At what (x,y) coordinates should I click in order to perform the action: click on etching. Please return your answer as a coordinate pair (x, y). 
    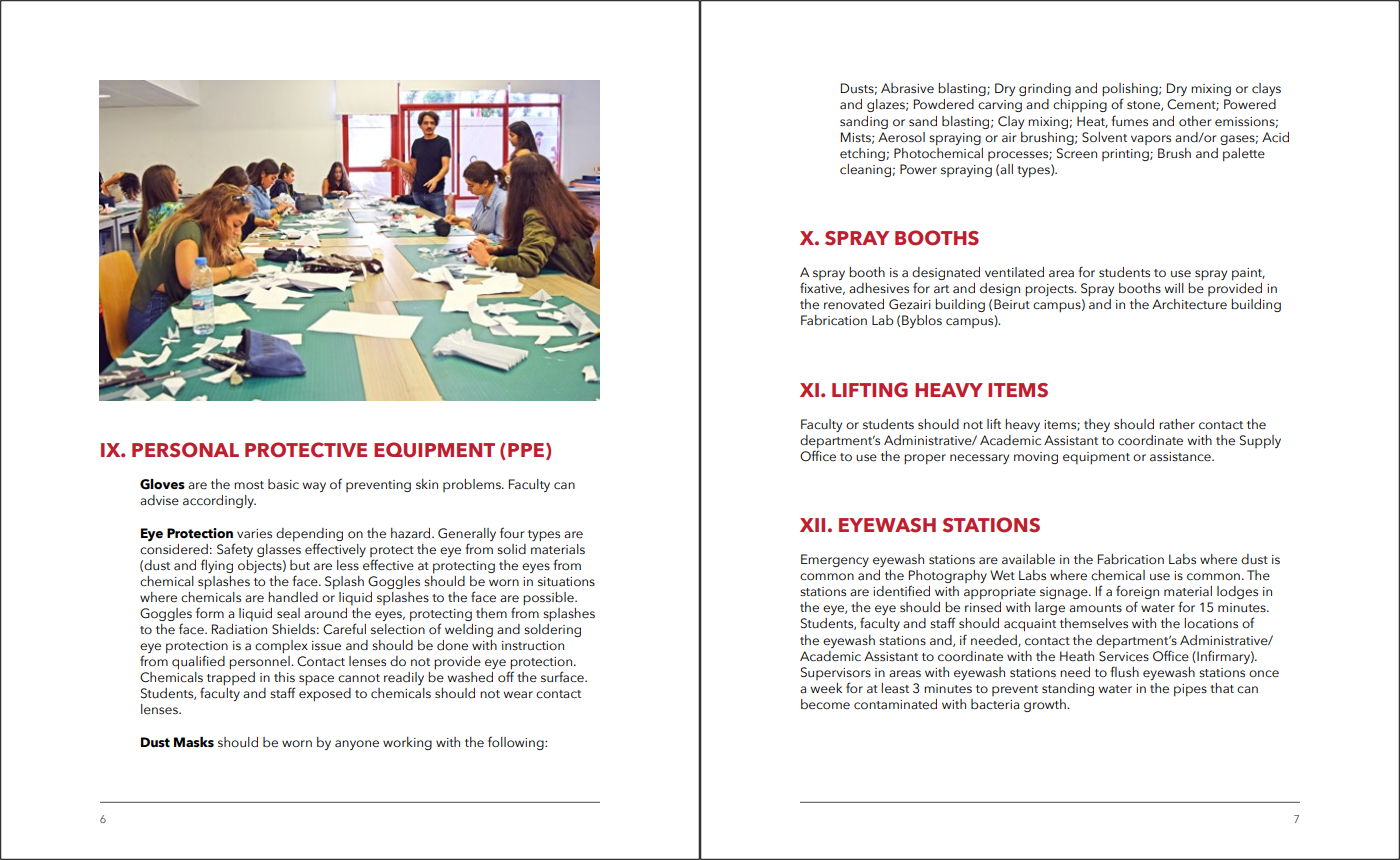
    Looking at the image, I should click on (862, 154).
